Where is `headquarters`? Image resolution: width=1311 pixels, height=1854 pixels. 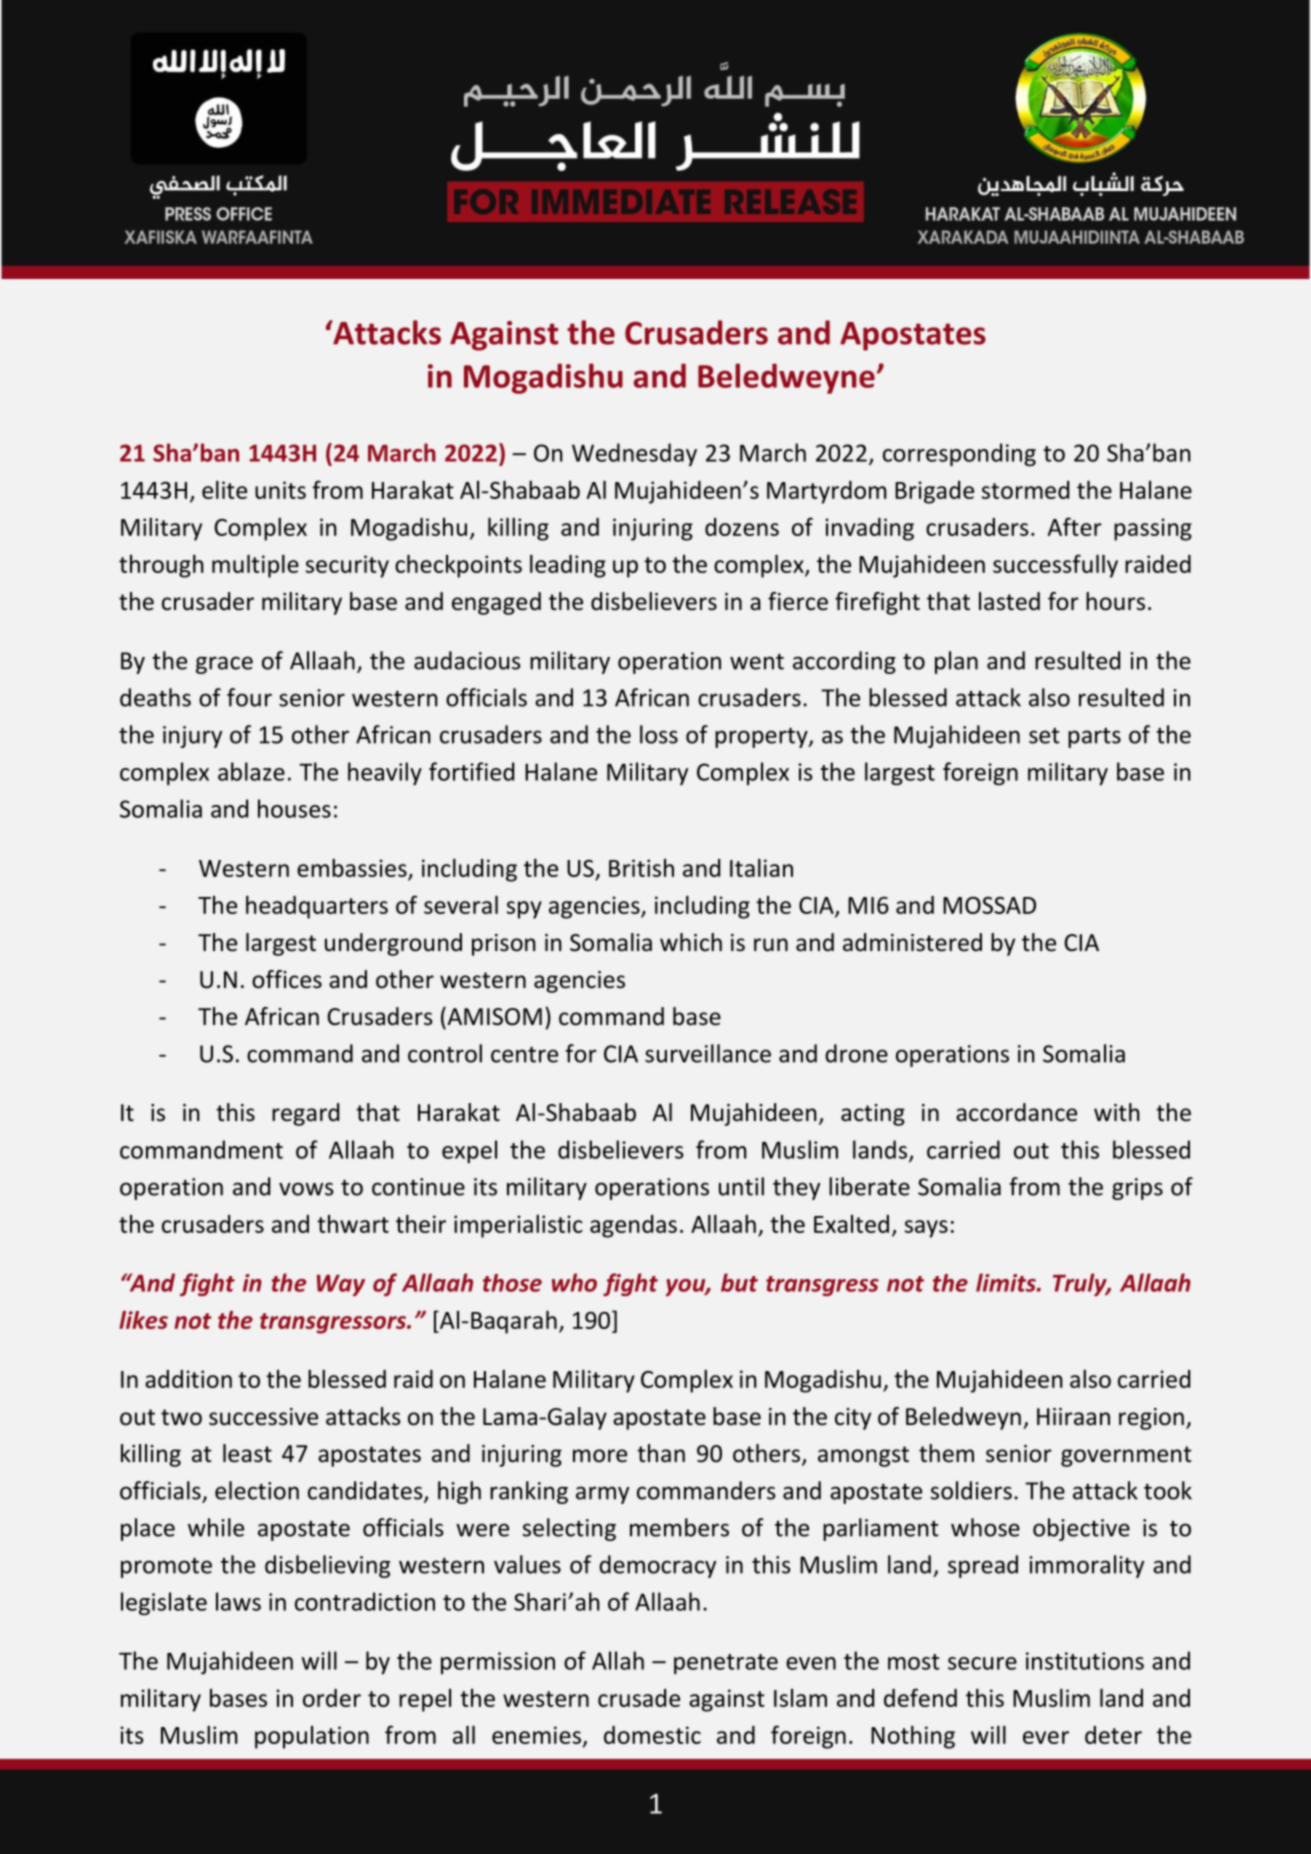
headquarters is located at coordinates (317, 907).
